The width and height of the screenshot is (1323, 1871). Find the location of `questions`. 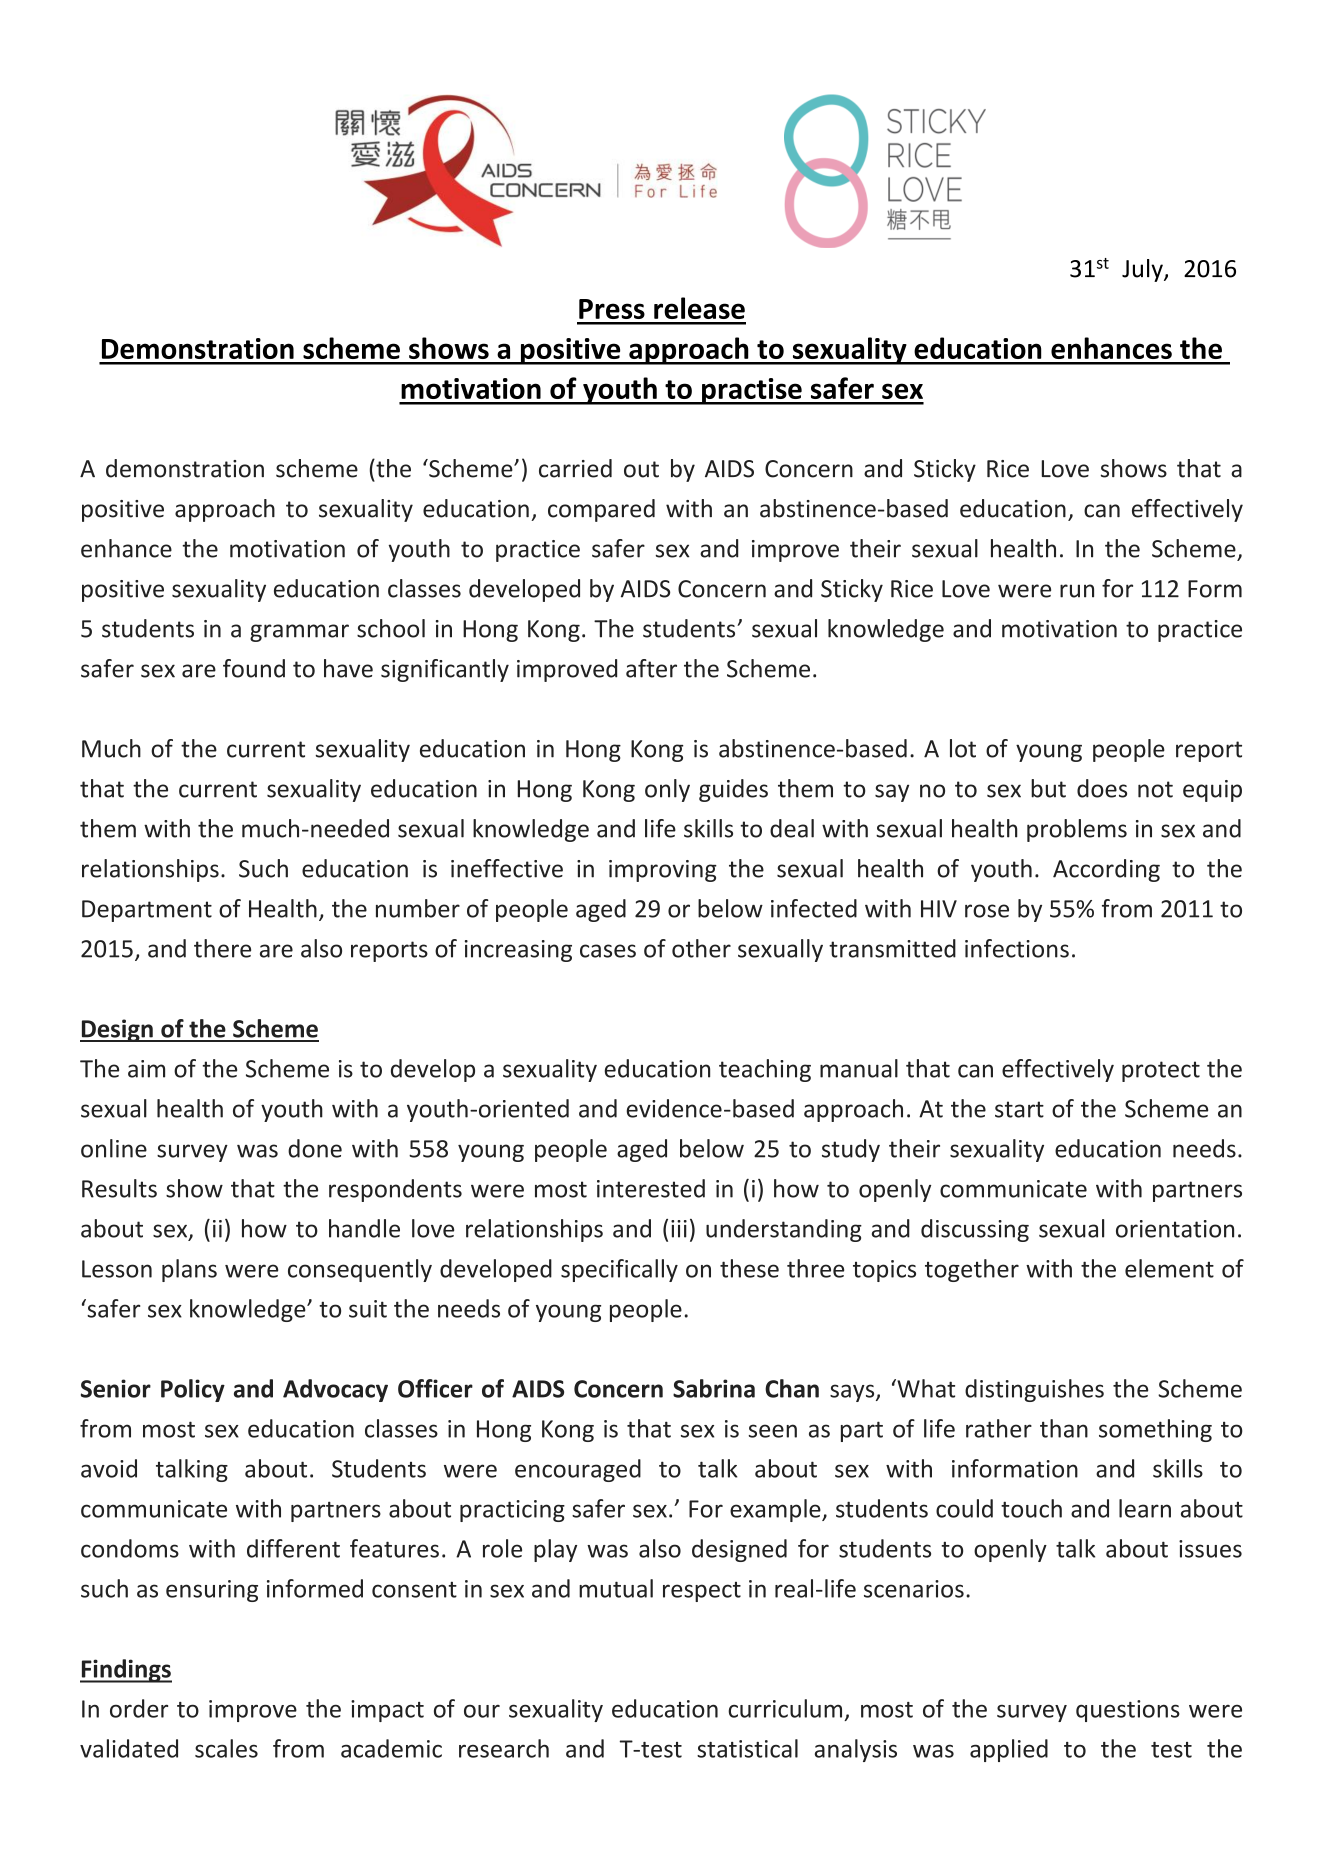

questions is located at coordinates (1128, 1711).
